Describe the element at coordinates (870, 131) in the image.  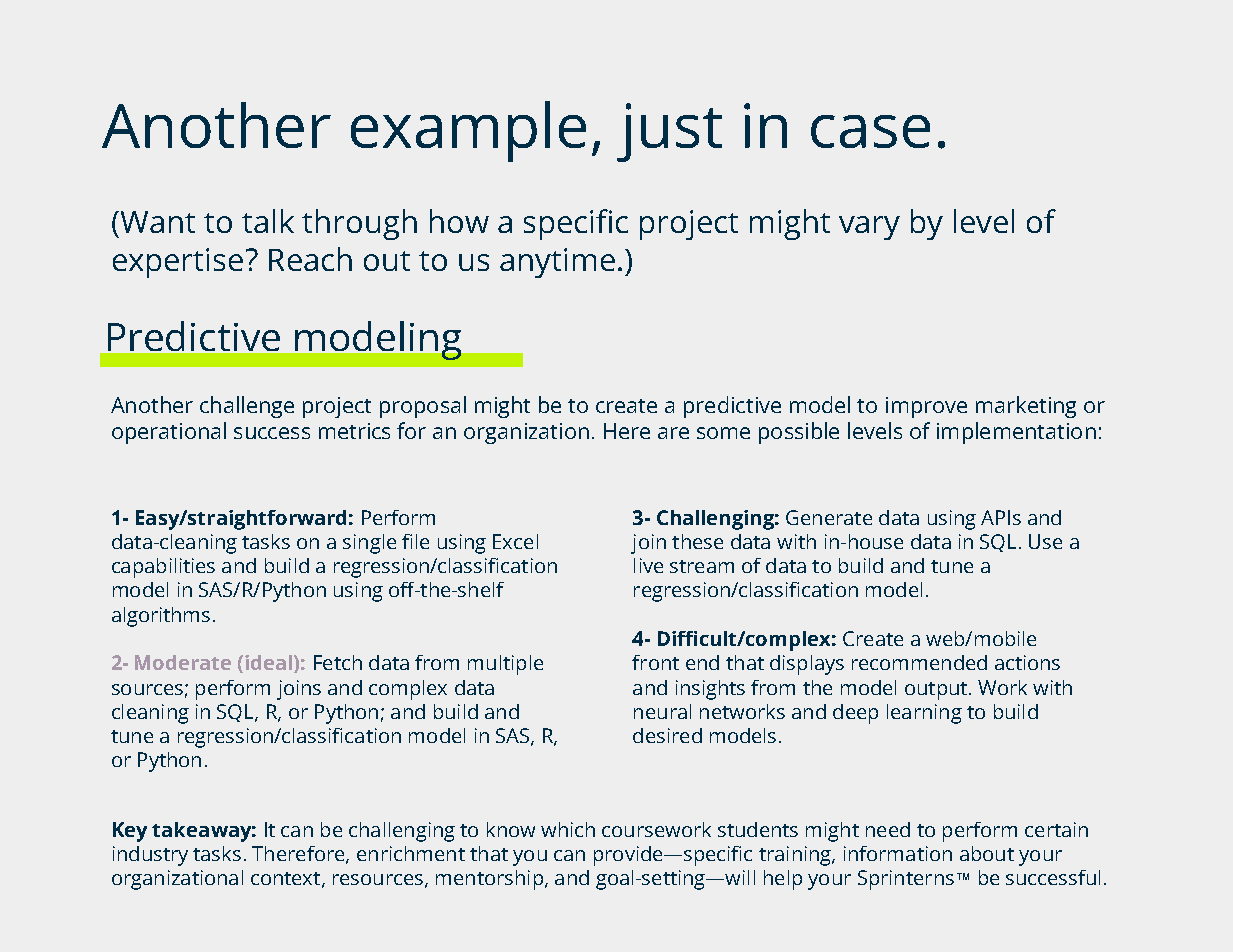
I see `case` at that location.
